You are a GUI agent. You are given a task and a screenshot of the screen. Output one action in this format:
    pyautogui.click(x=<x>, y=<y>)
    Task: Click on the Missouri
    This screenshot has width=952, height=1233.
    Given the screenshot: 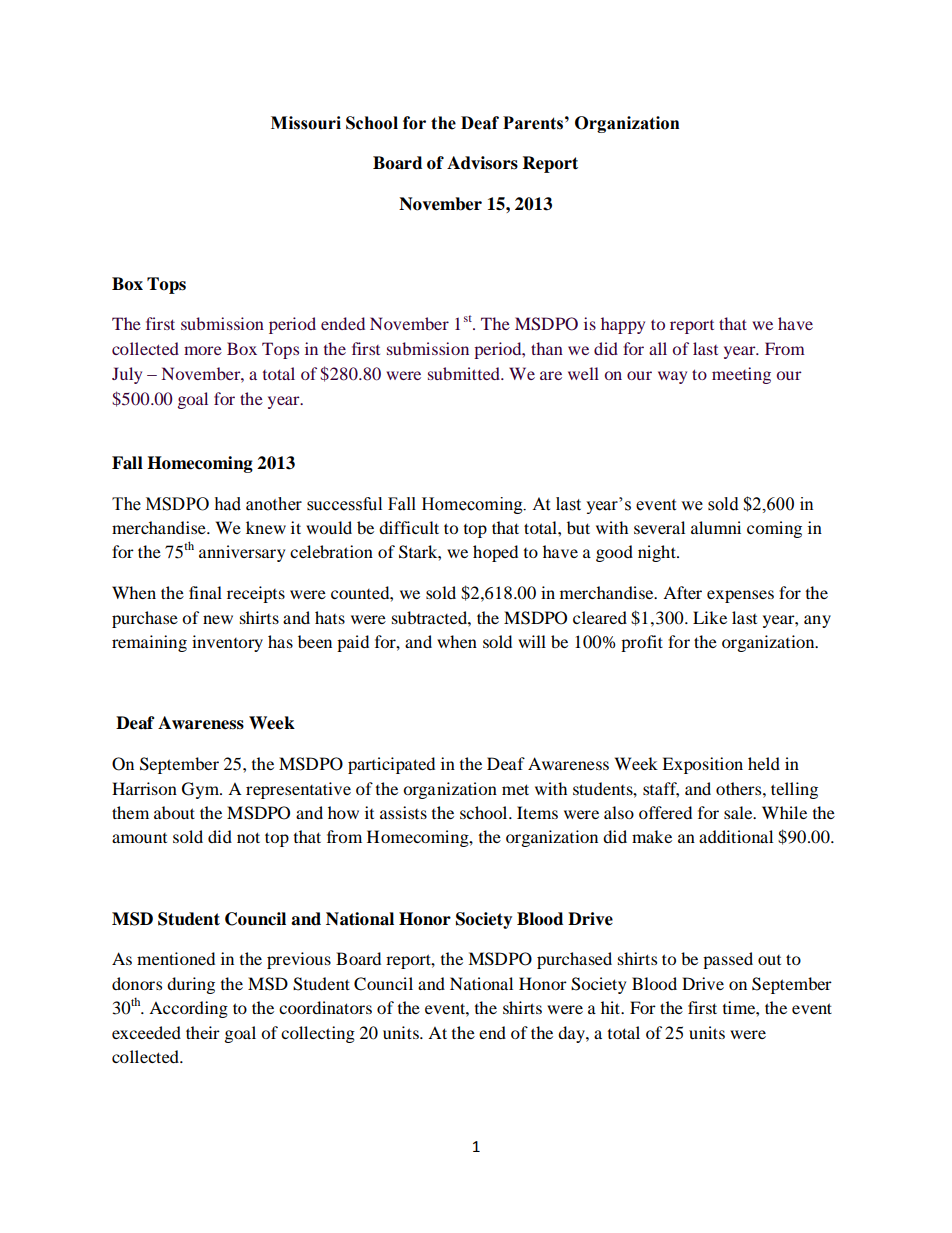 What is the action you would take?
    pyautogui.click(x=306, y=123)
